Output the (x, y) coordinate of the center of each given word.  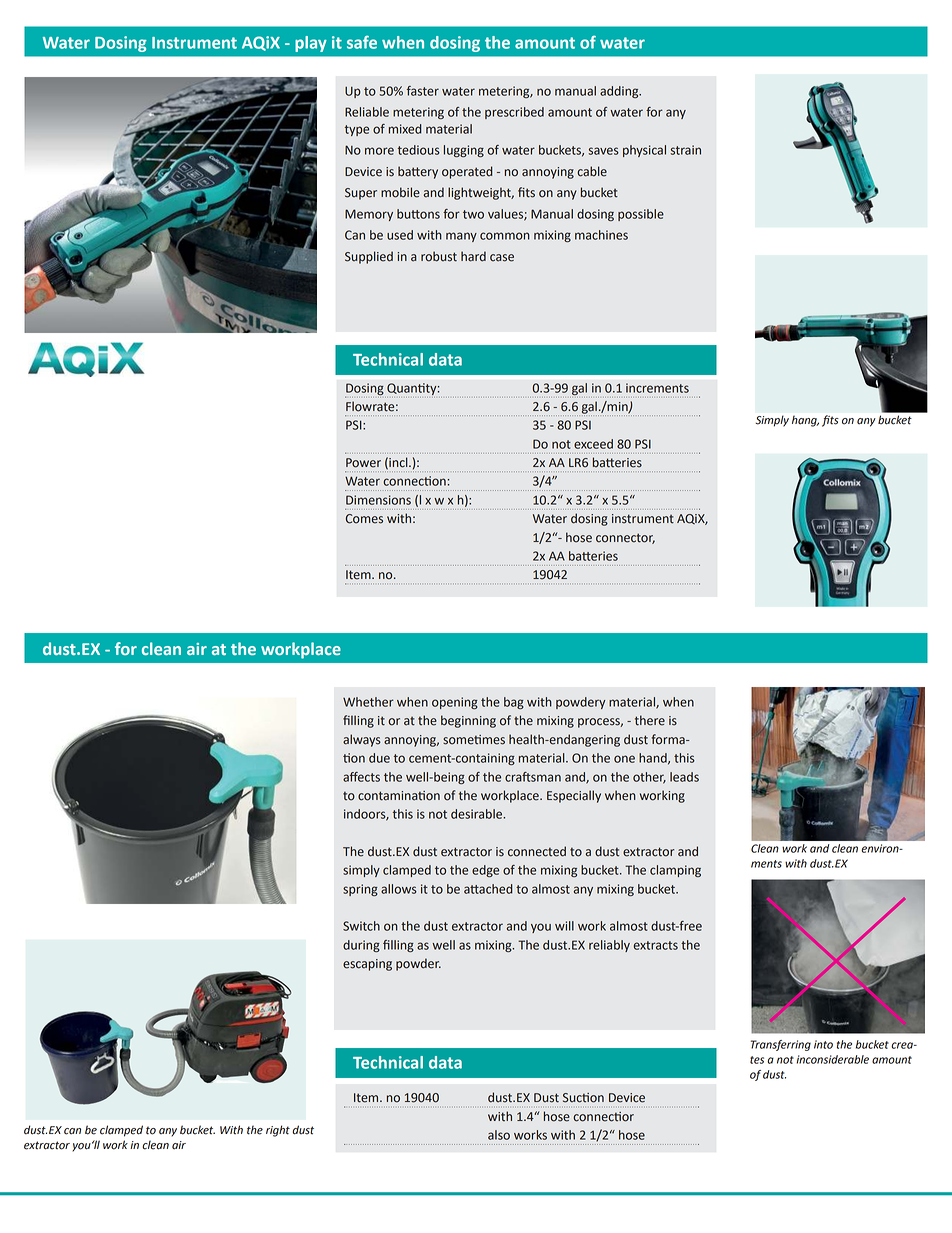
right (278, 1131)
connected (537, 851)
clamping (675, 871)
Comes (364, 519)
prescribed (514, 113)
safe (362, 42)
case (502, 258)
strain (685, 150)
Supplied (369, 257)
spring (360, 890)
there (650, 720)
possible (641, 215)
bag (514, 703)
